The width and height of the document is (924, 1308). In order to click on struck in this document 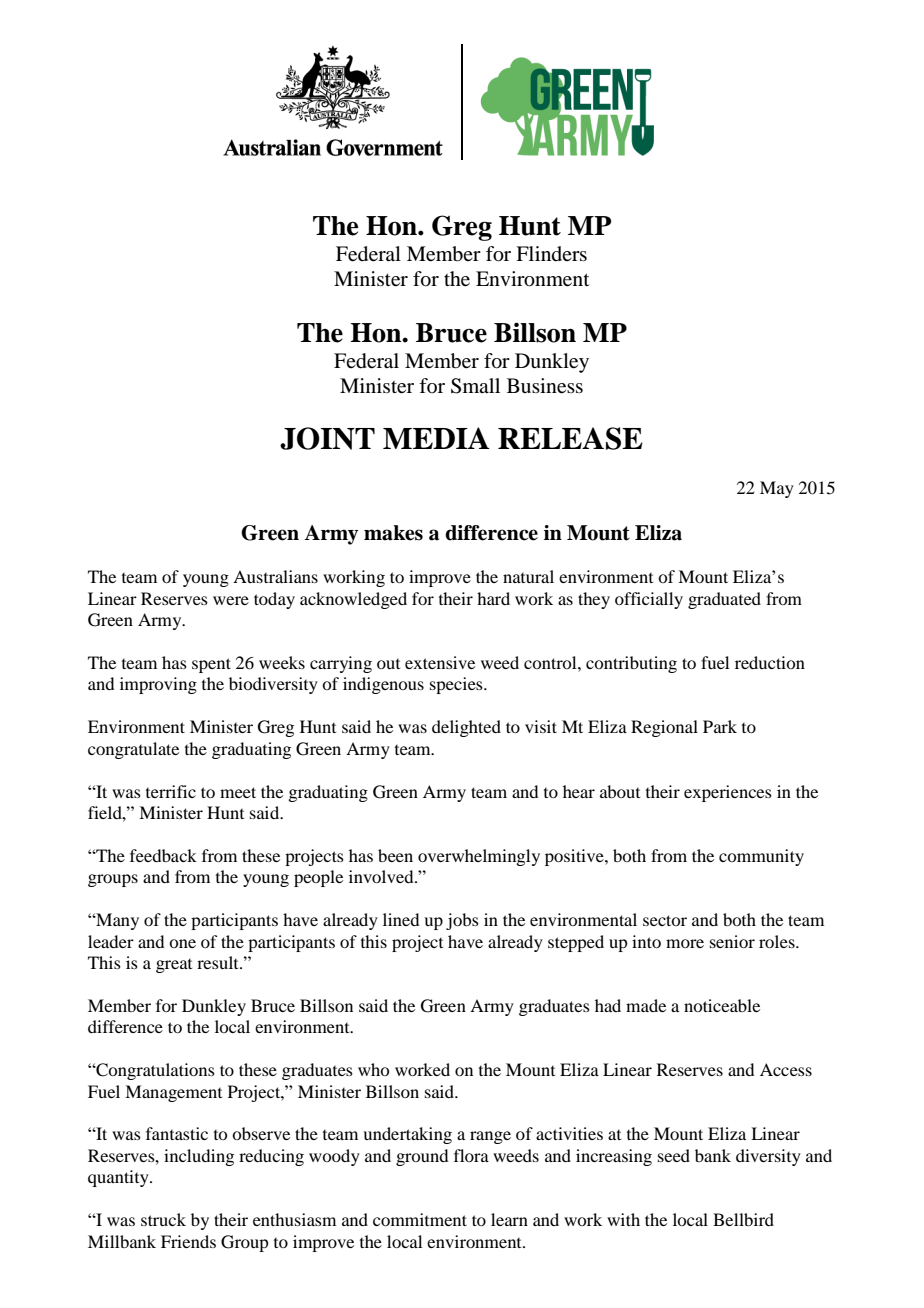, I will do `click(163, 1219)`.
